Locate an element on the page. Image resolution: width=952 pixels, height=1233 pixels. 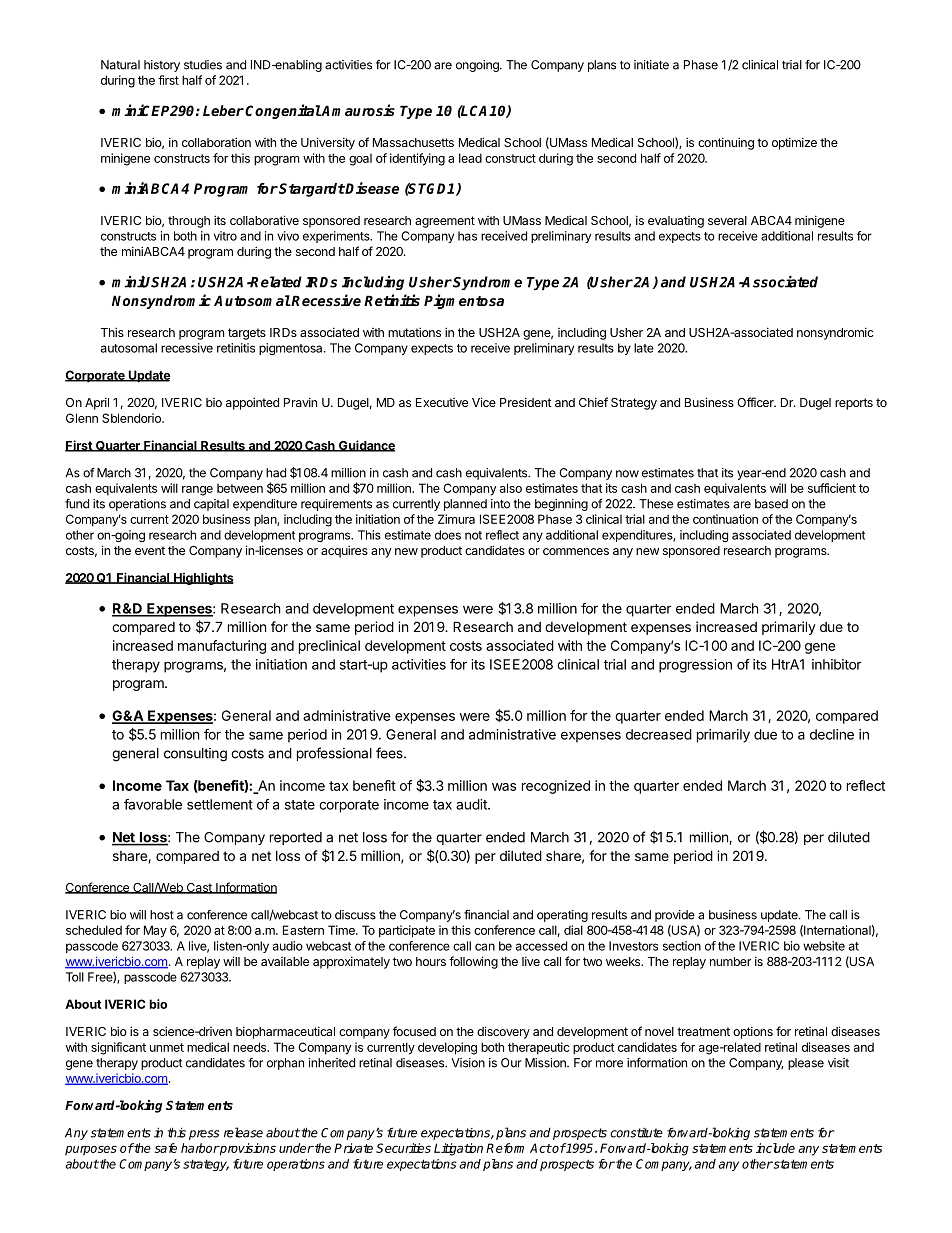
progression is located at coordinates (695, 666).
